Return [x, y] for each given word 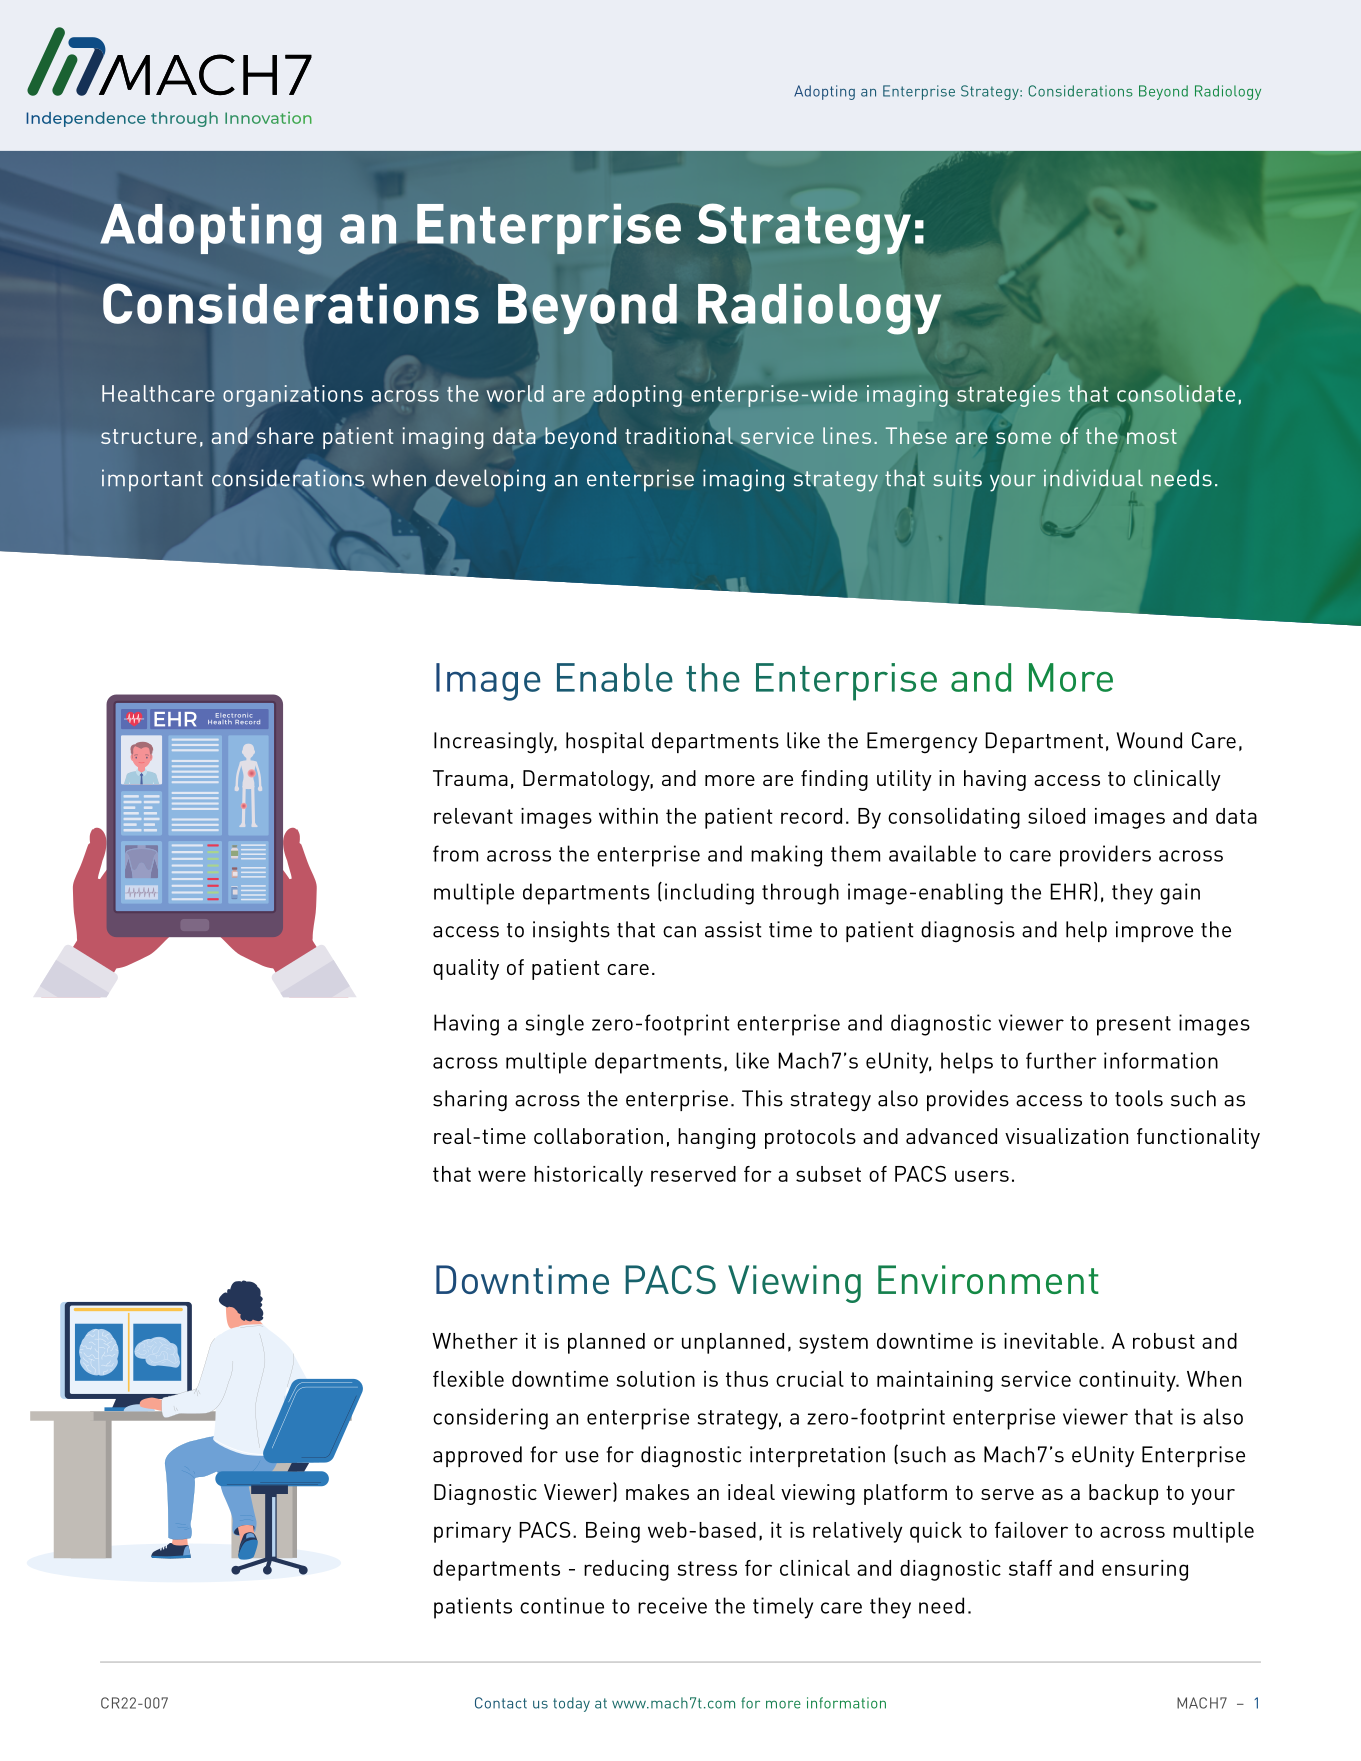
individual [1093, 478]
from [455, 853]
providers [1105, 856]
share [285, 435]
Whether [475, 1341]
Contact [501, 1703]
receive [672, 1605]
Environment [988, 1279]
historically [588, 1176]
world [515, 393]
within [628, 816]
